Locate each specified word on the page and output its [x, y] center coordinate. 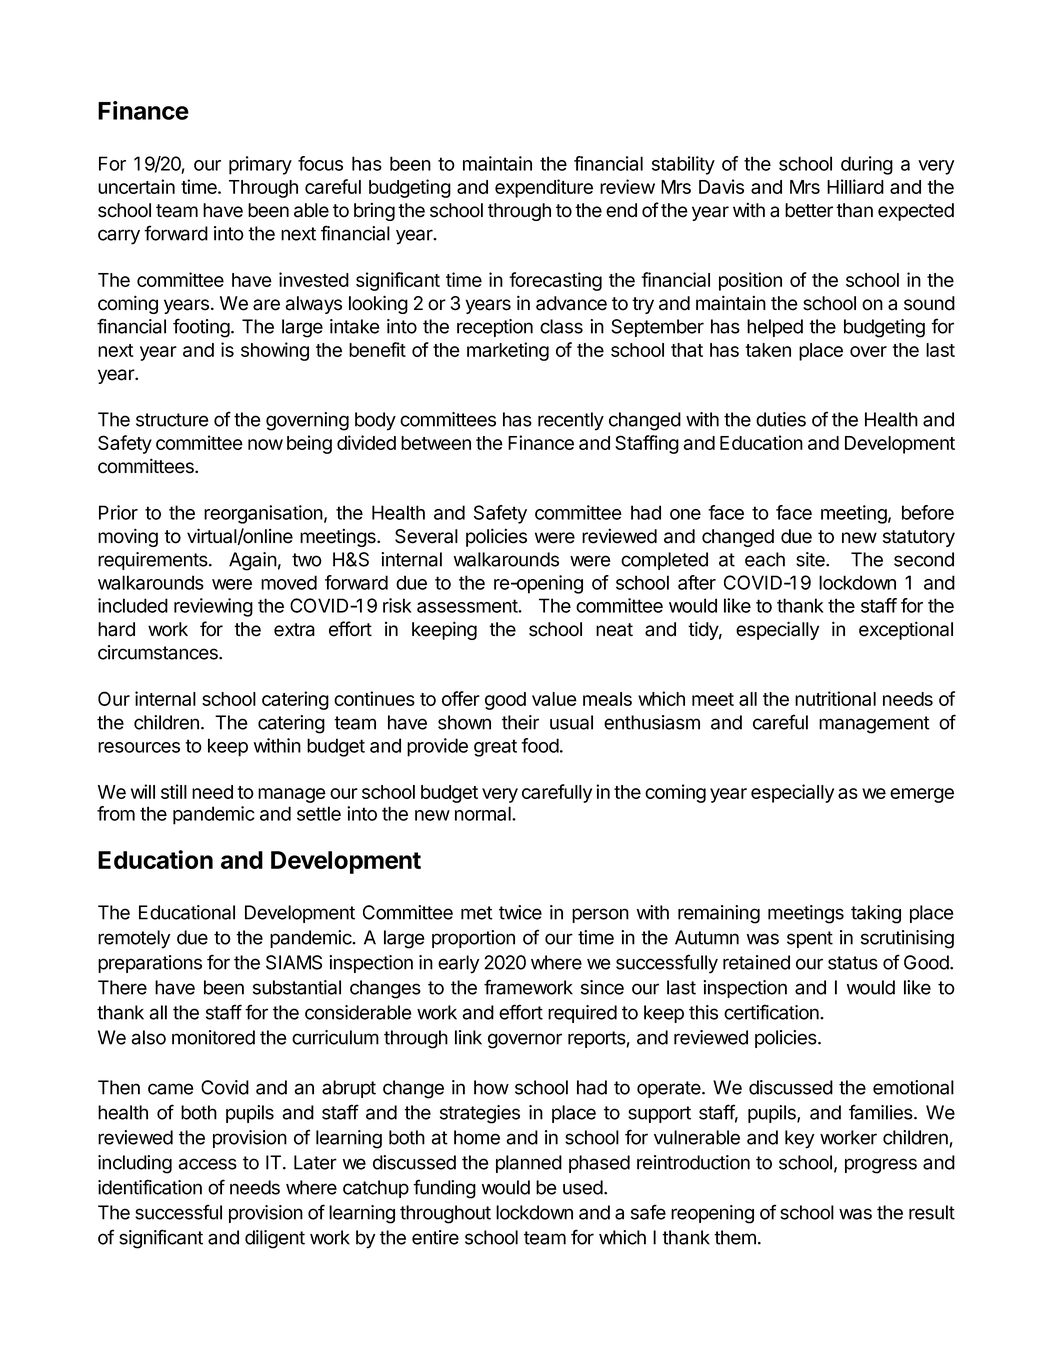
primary [260, 165]
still [174, 791]
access [207, 1164]
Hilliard [855, 186]
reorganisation [263, 514]
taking [876, 914]
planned [529, 1164]
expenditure [544, 188]
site [811, 559]
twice [520, 912]
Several [426, 536]
